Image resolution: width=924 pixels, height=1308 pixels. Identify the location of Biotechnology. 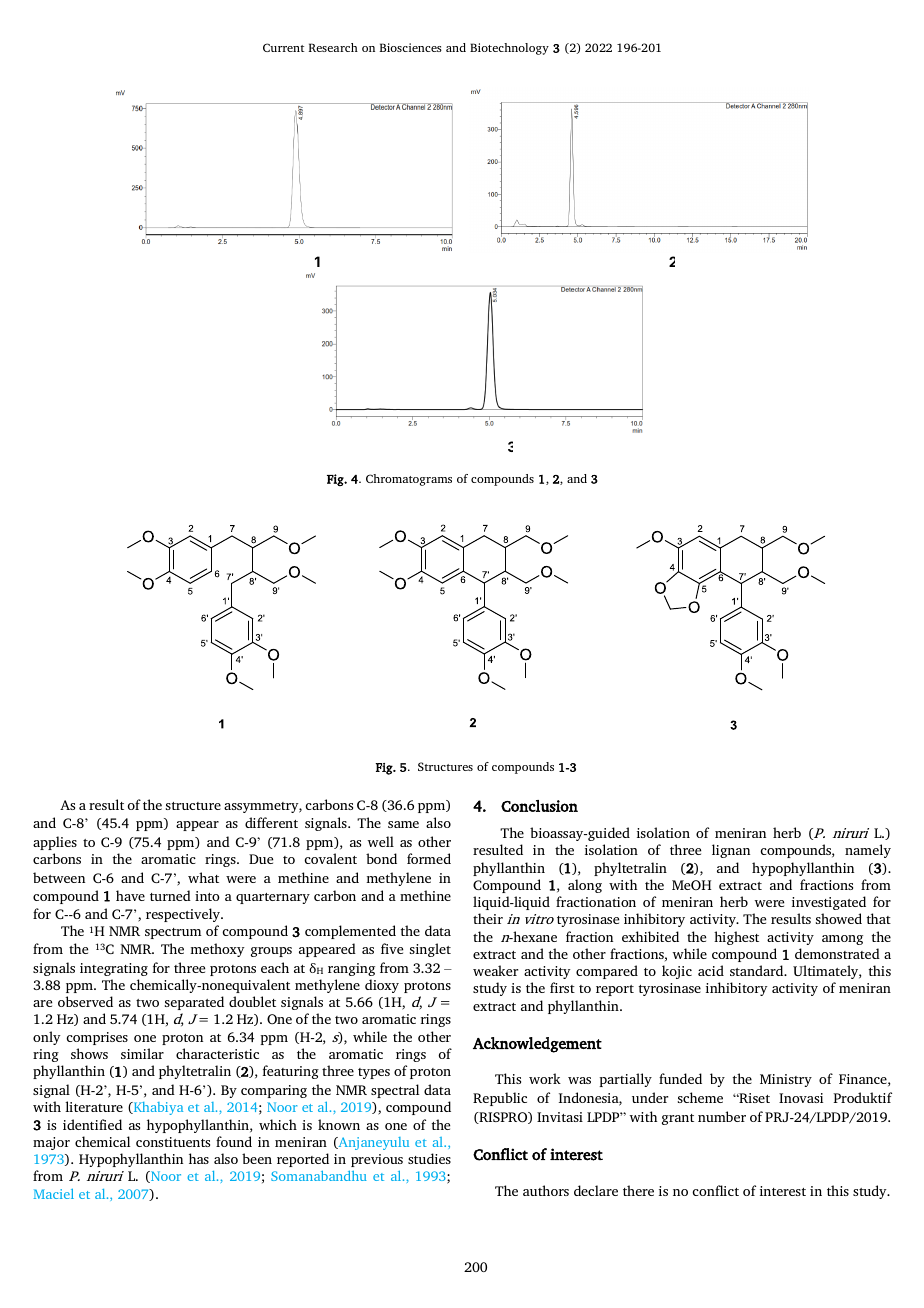
(509, 49).
